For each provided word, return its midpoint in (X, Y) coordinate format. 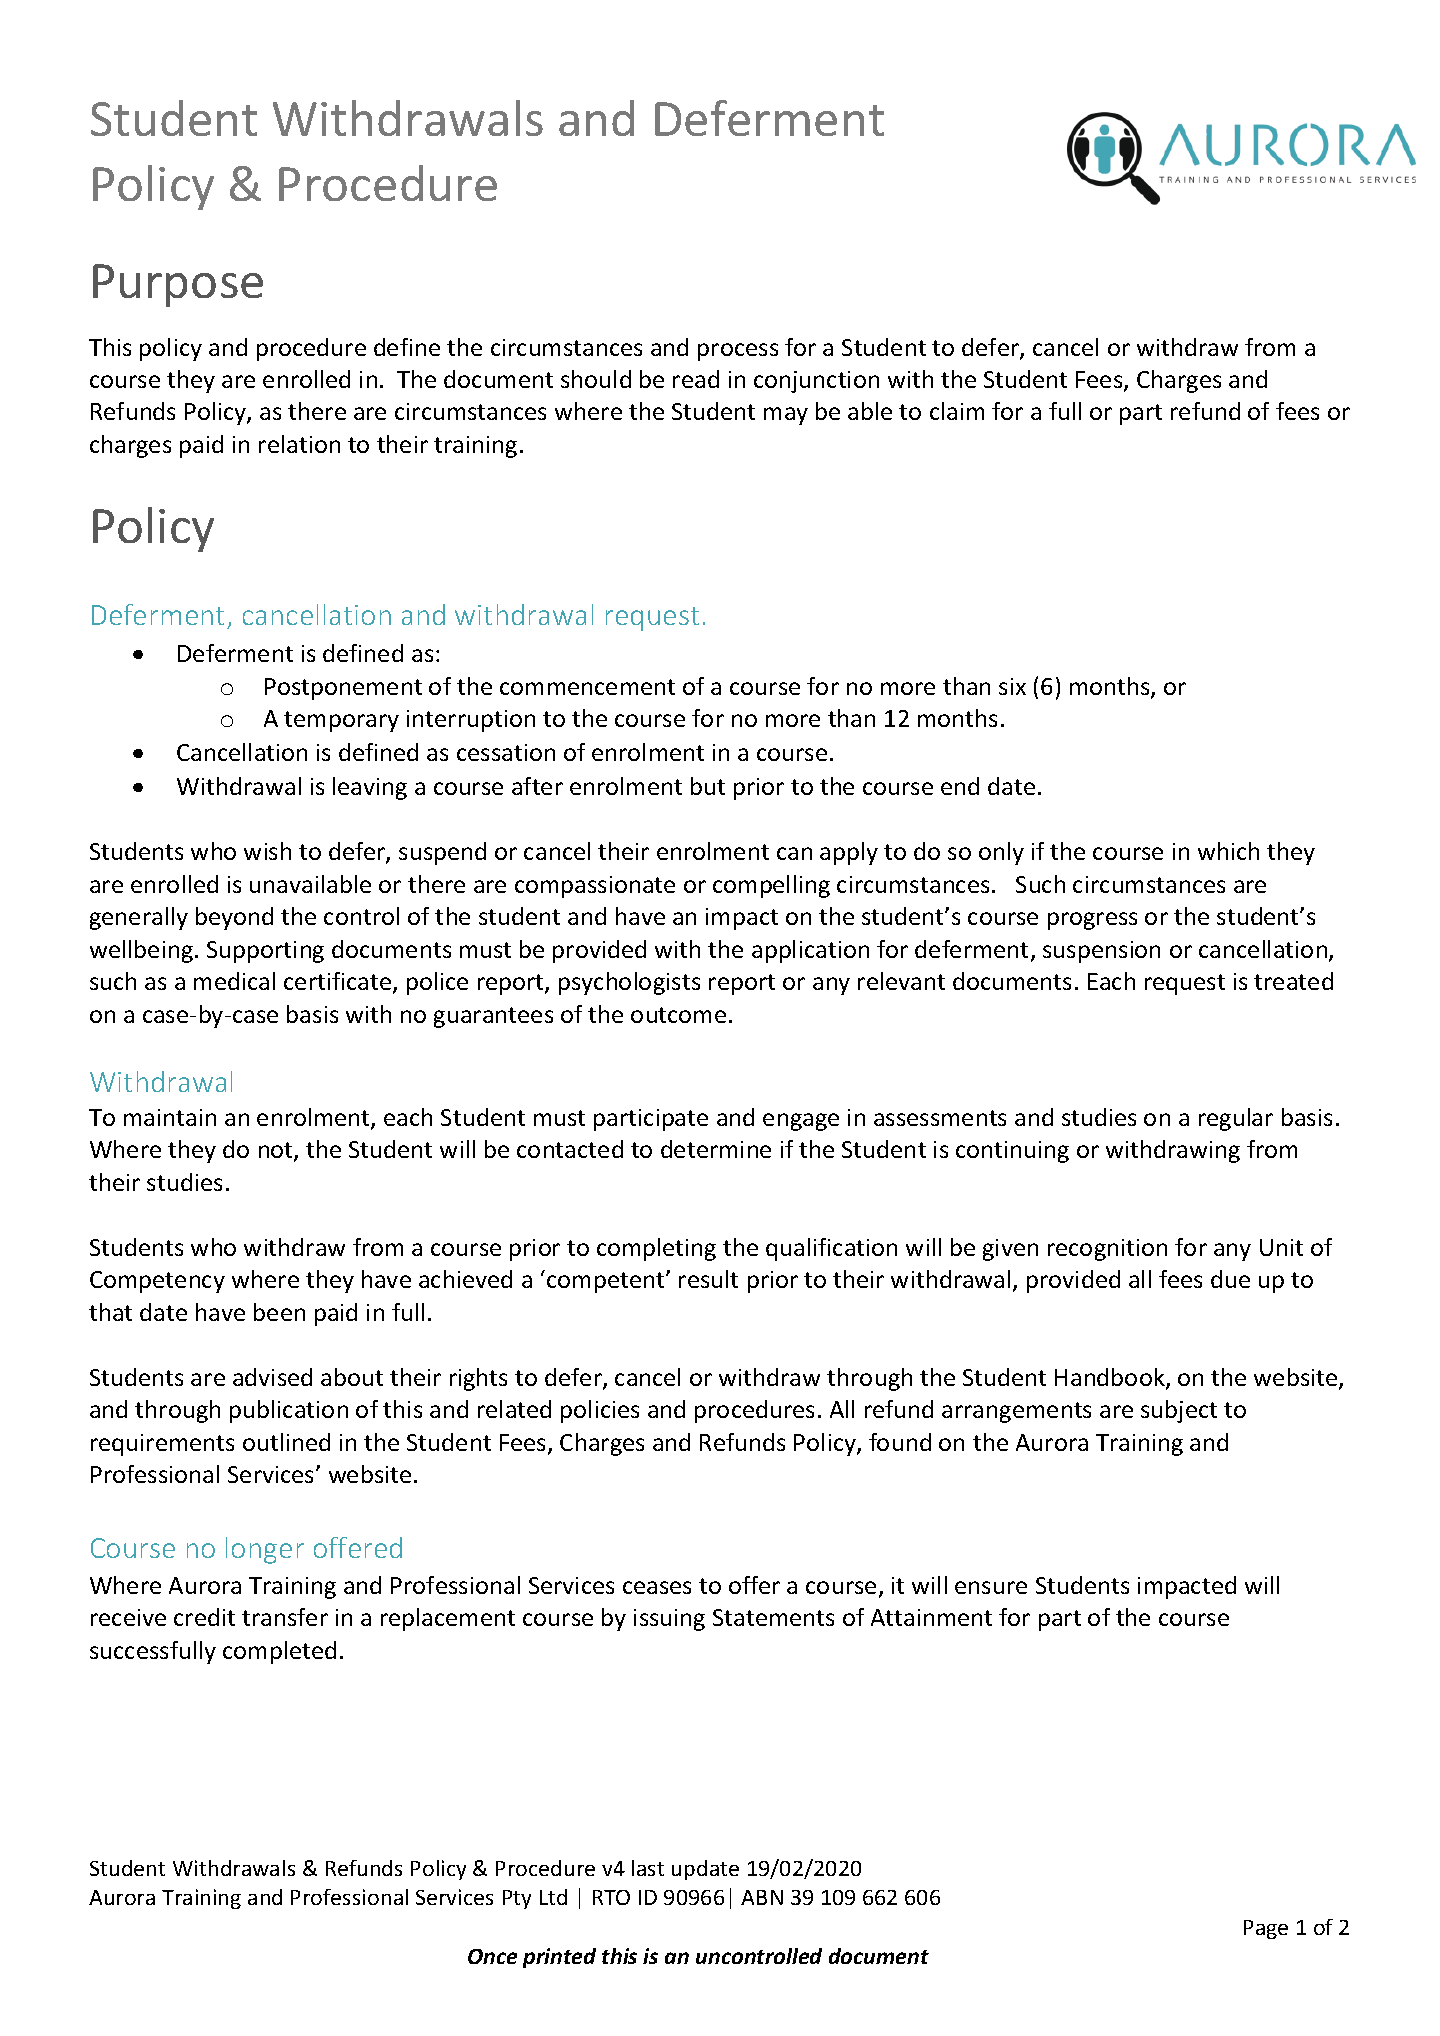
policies (600, 1411)
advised (272, 1377)
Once (492, 1956)
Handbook (1111, 1378)
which (1228, 851)
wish (267, 851)
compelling (771, 886)
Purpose (178, 285)
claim (957, 411)
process (738, 352)
